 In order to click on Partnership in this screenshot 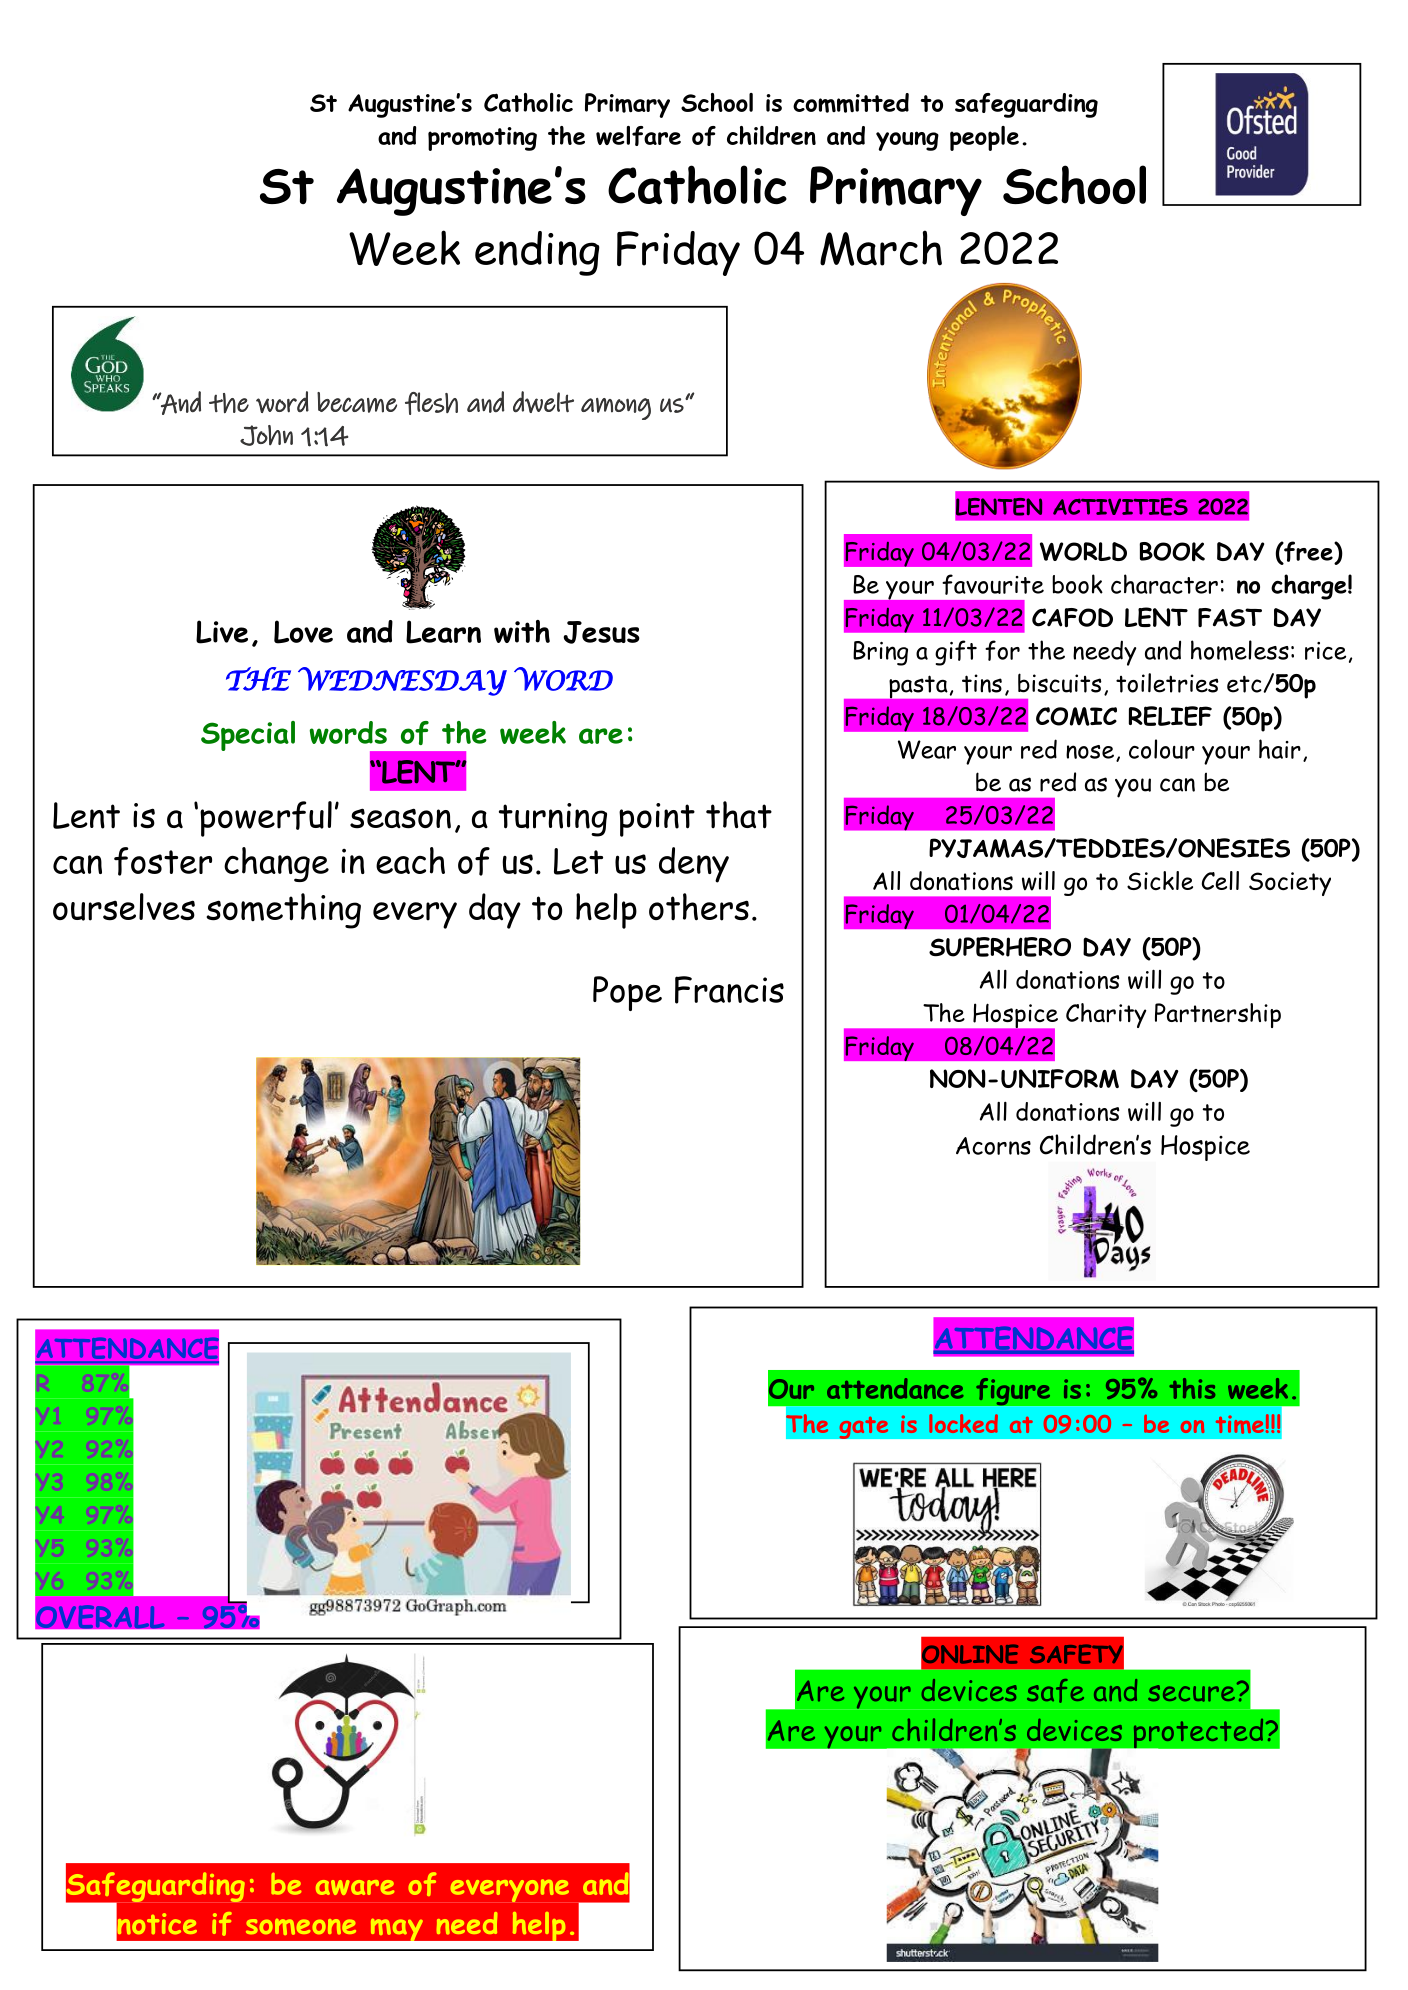, I will do `click(1218, 1015)`.
